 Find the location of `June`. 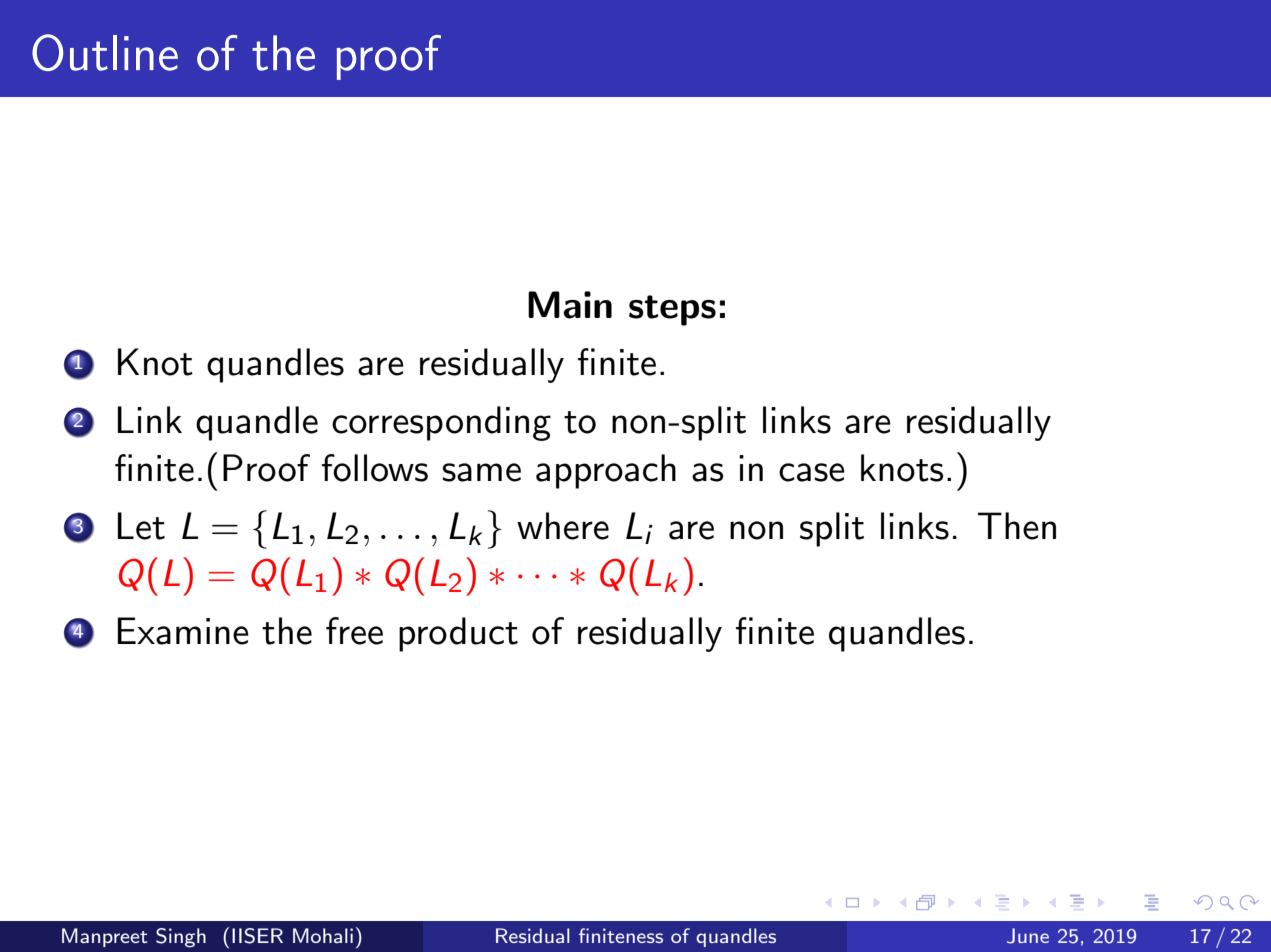

June is located at coordinates (1028, 936).
